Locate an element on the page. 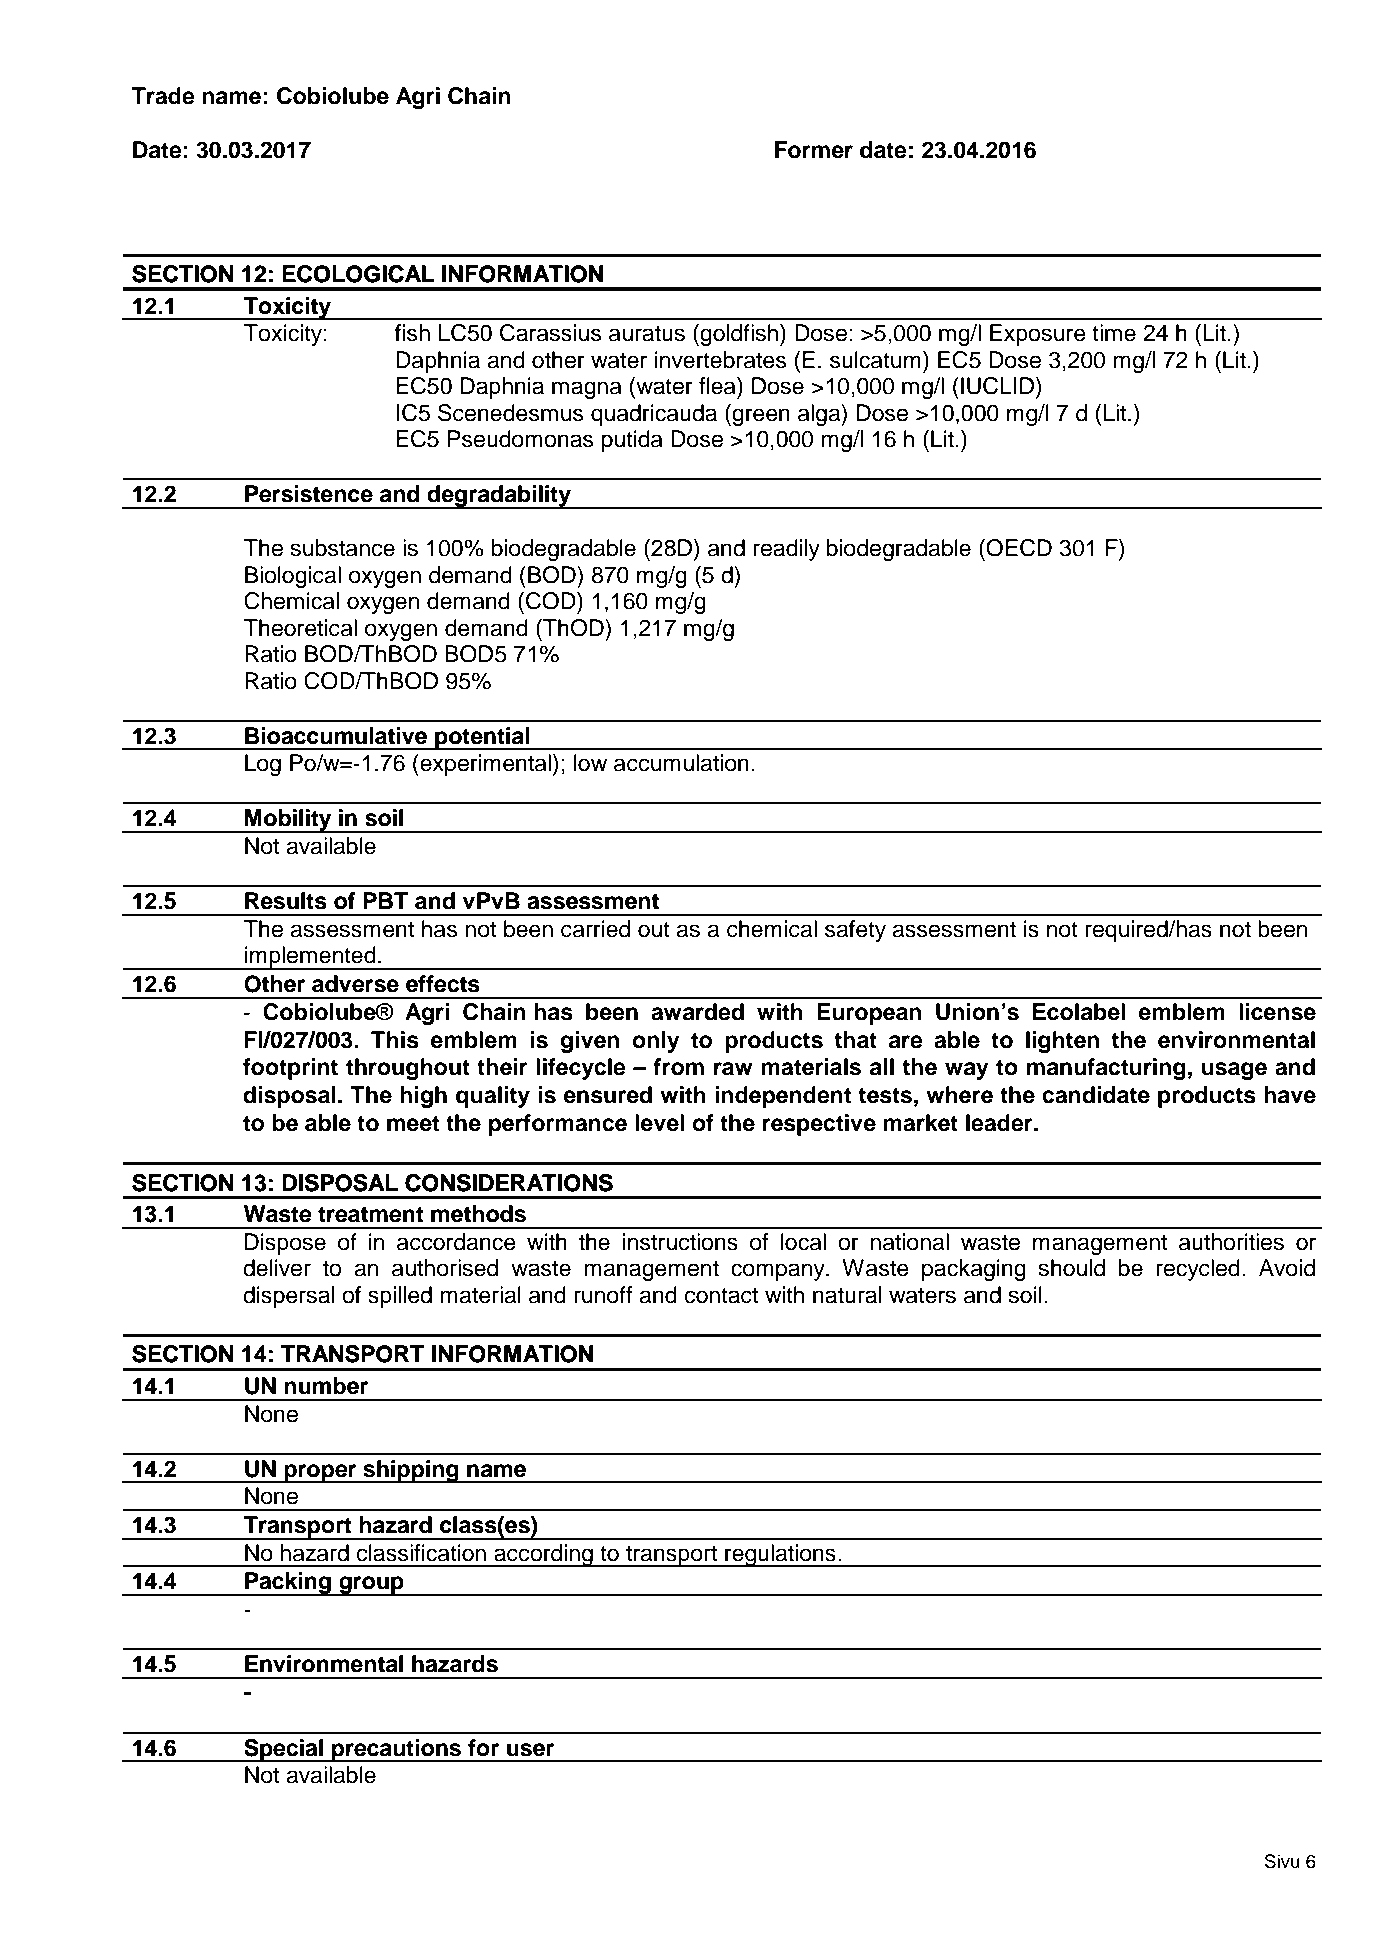 This document has height=1954, width=1381. OECD is located at coordinates (1018, 548).
